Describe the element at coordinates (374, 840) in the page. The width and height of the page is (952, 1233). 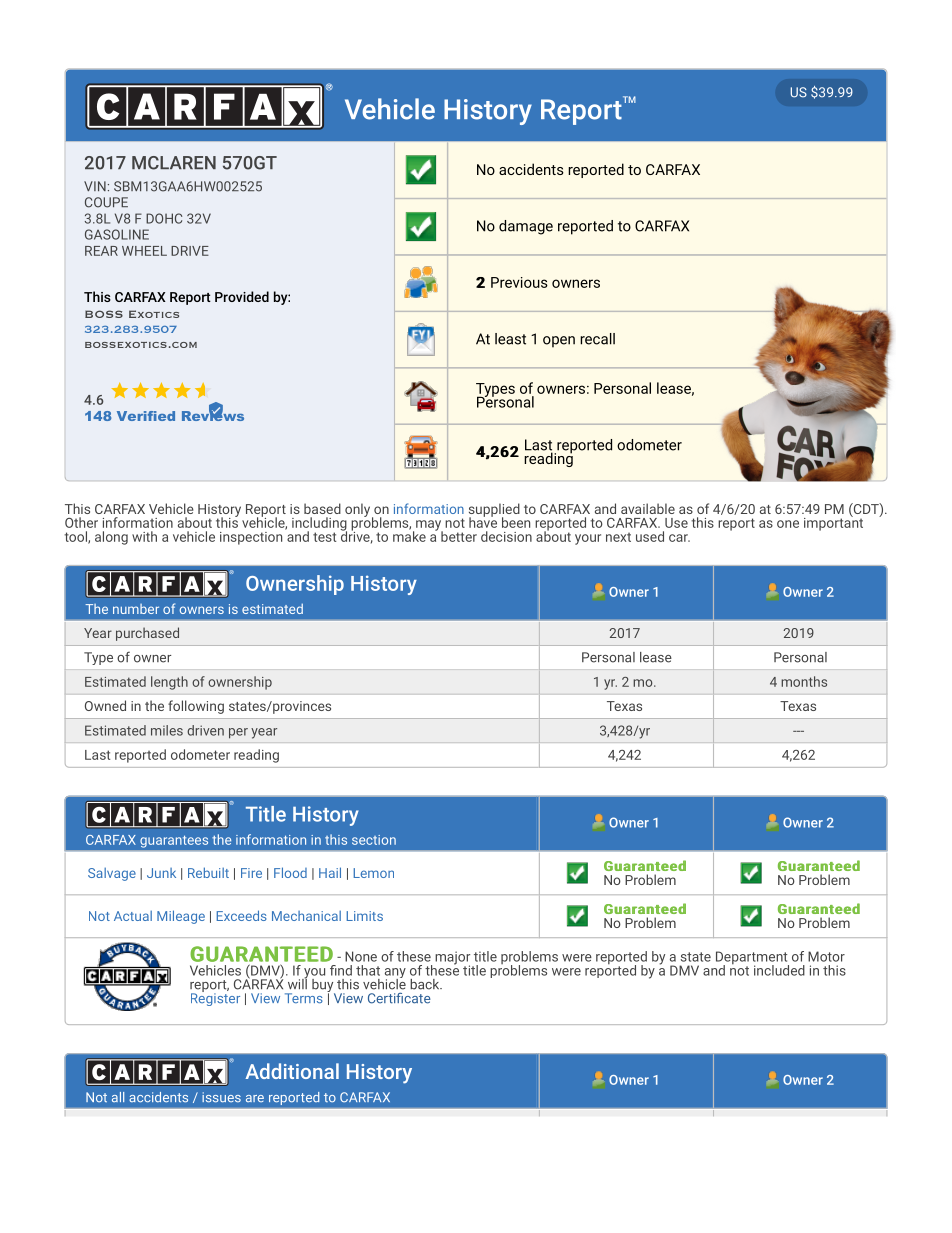
I see `section` at that location.
